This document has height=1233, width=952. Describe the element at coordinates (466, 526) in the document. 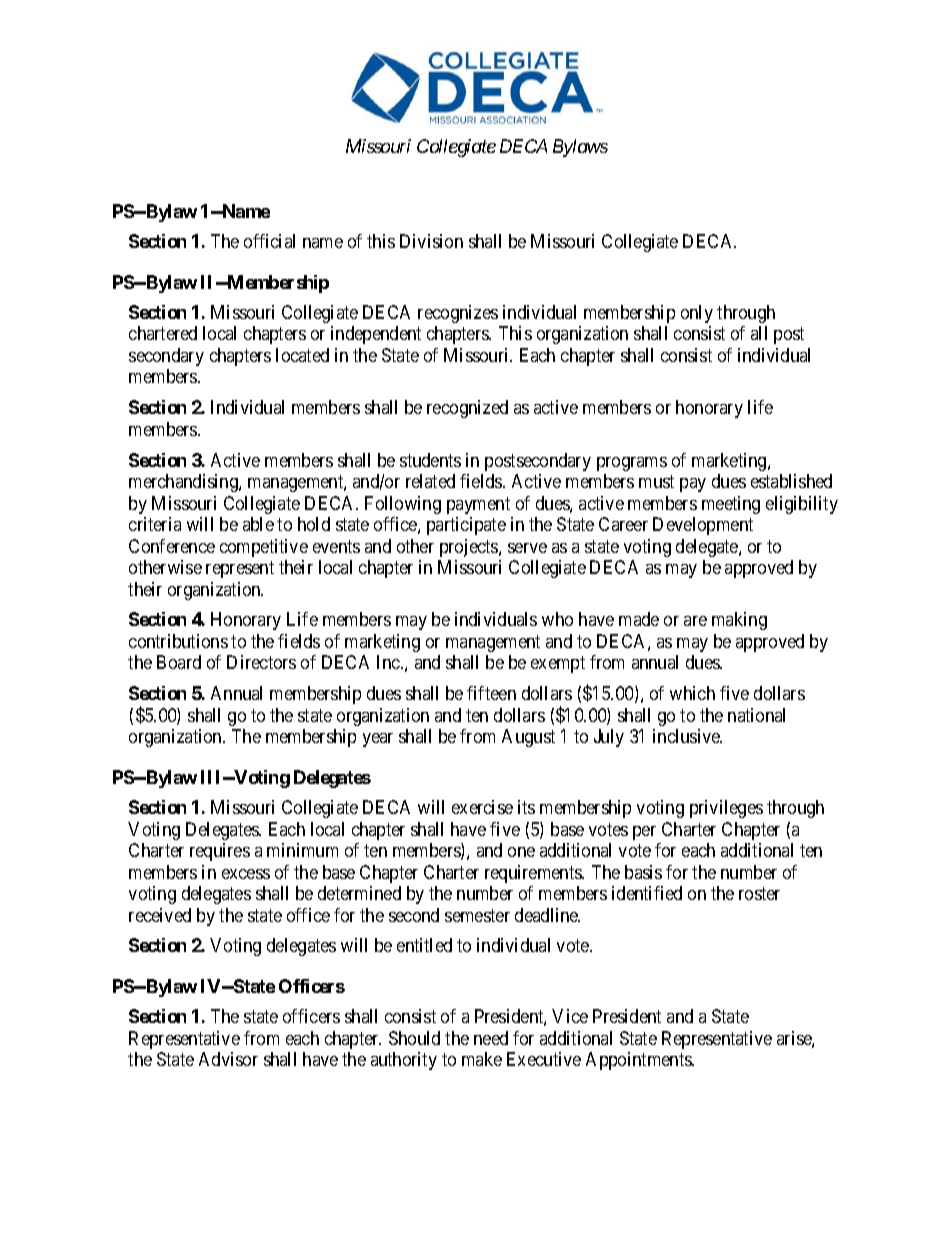

I see `participate` at that location.
